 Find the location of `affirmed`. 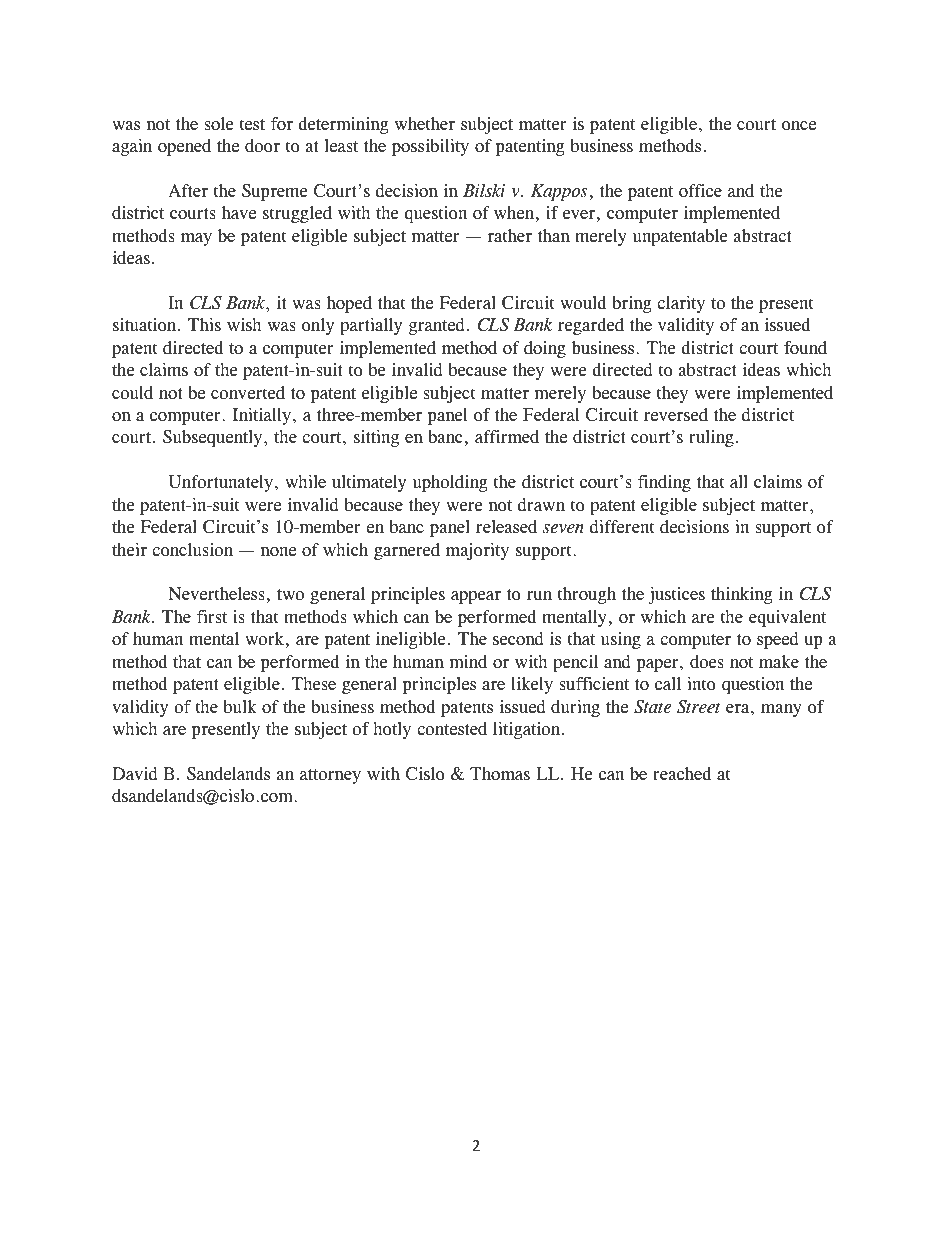

affirmed is located at coordinates (507, 437).
